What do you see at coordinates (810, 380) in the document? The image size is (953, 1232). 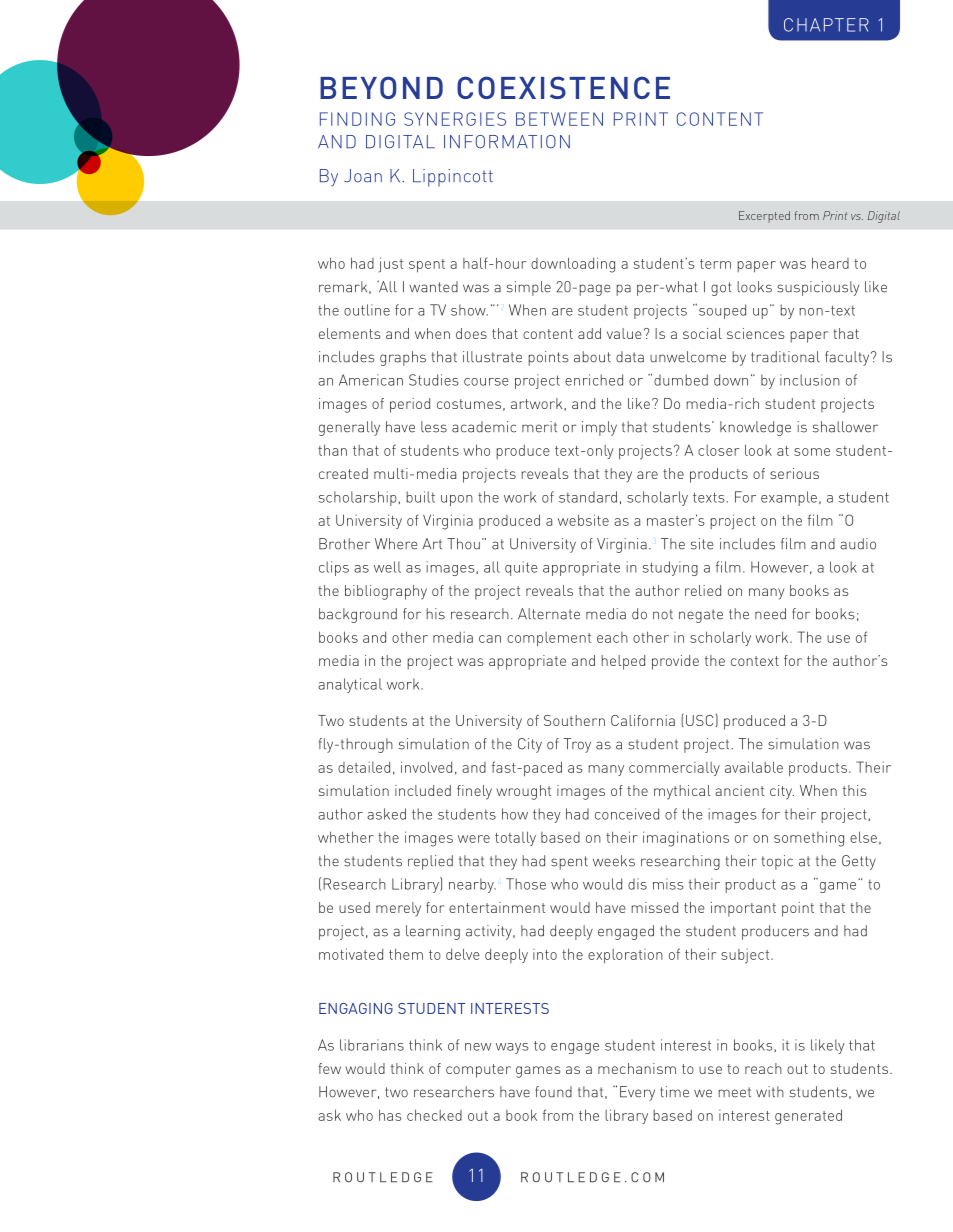 I see `inclusion` at bounding box center [810, 380].
